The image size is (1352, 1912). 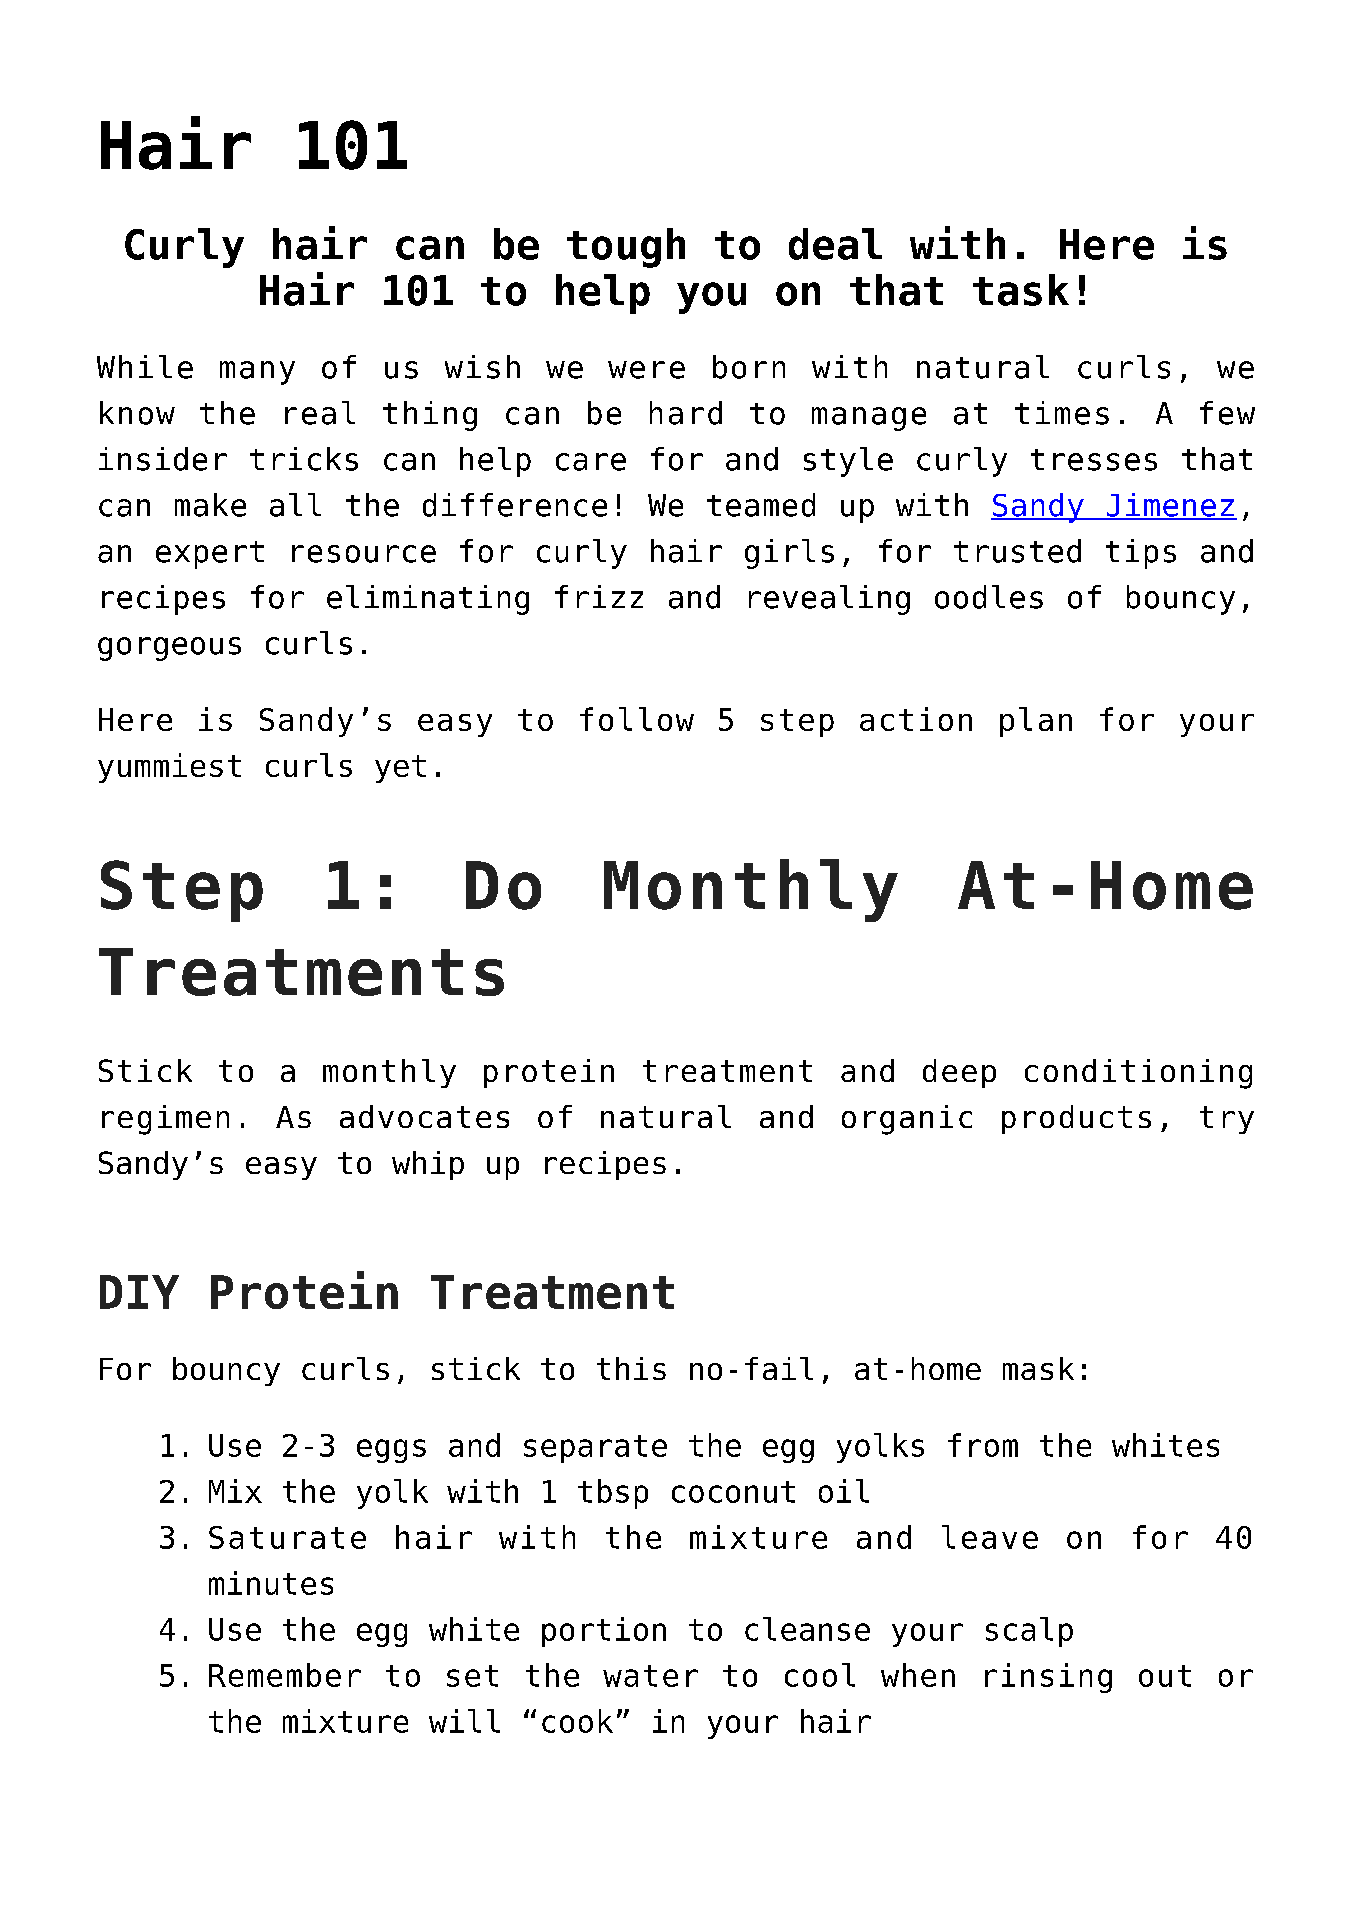 What do you see at coordinates (285, 1675) in the screenshot?
I see `Remember` at bounding box center [285, 1675].
